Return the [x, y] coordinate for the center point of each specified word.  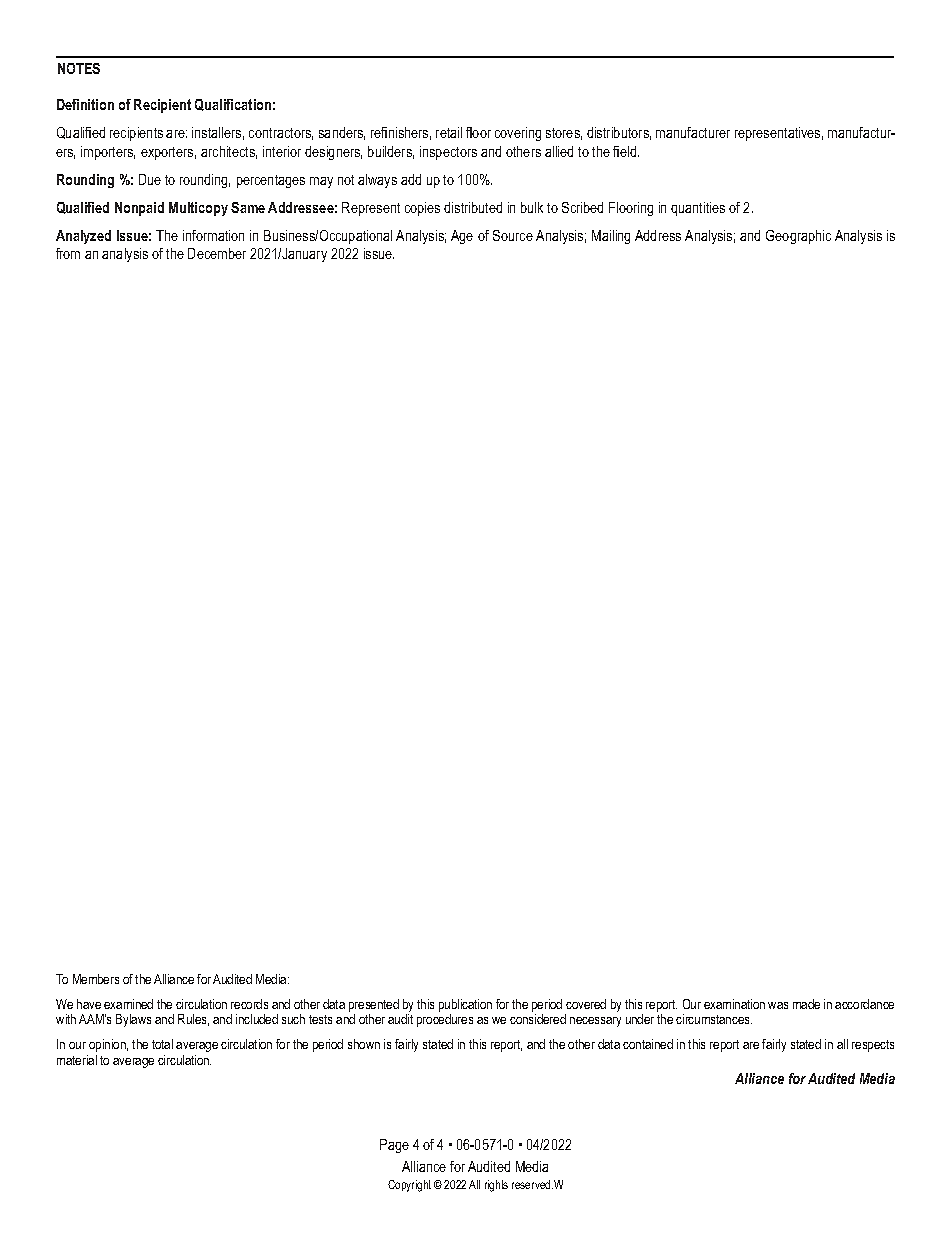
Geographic [798, 237]
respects [873, 1046]
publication [465, 1007]
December [217, 253]
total [162, 1044]
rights [496, 1186]
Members [96, 979]
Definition [85, 104]
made [806, 1004]
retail [449, 132]
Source [513, 235]
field [626, 151]
